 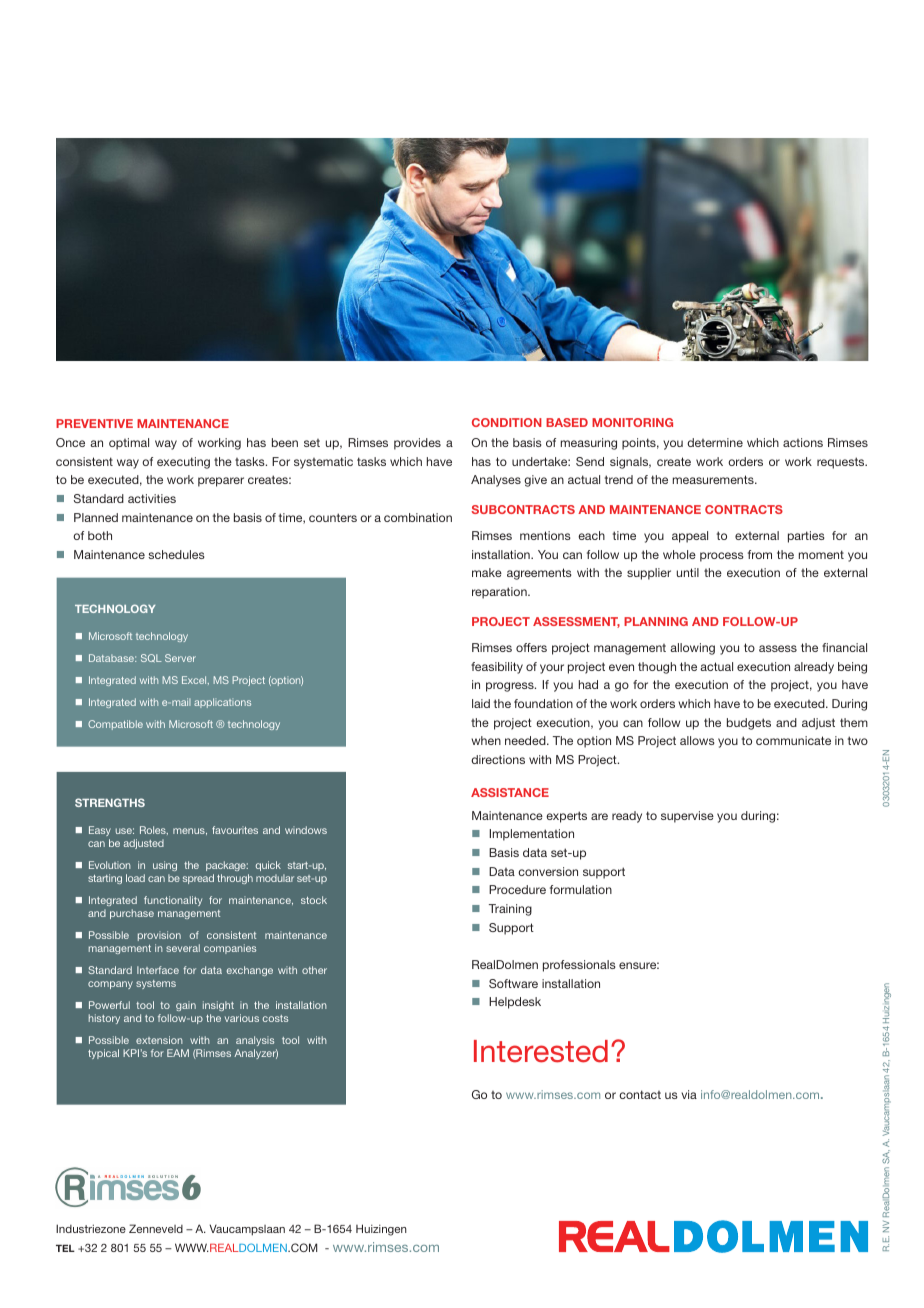 What do you see at coordinates (481, 703) in the document?
I see `laid` at bounding box center [481, 703].
